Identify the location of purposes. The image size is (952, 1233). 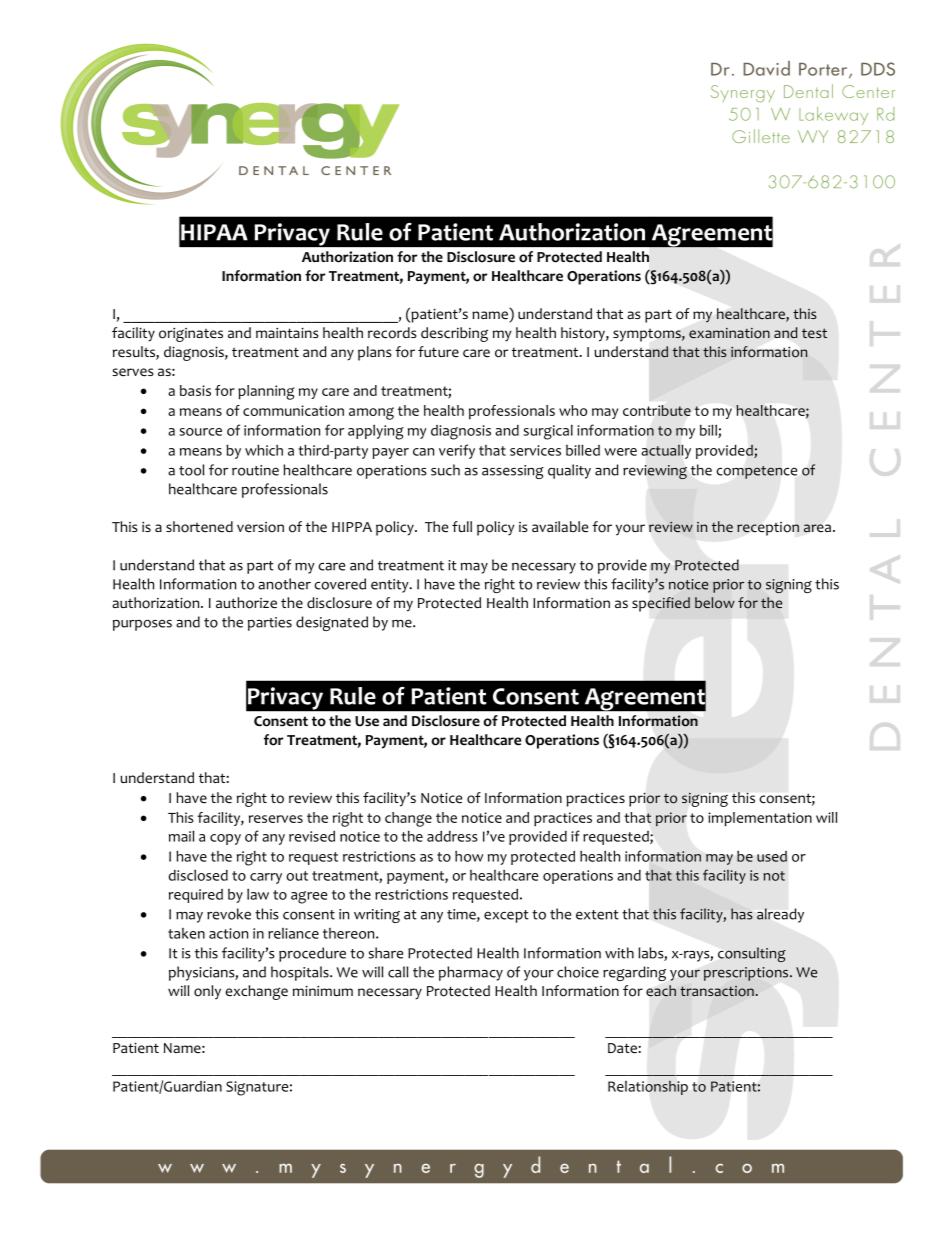
(142, 625).
